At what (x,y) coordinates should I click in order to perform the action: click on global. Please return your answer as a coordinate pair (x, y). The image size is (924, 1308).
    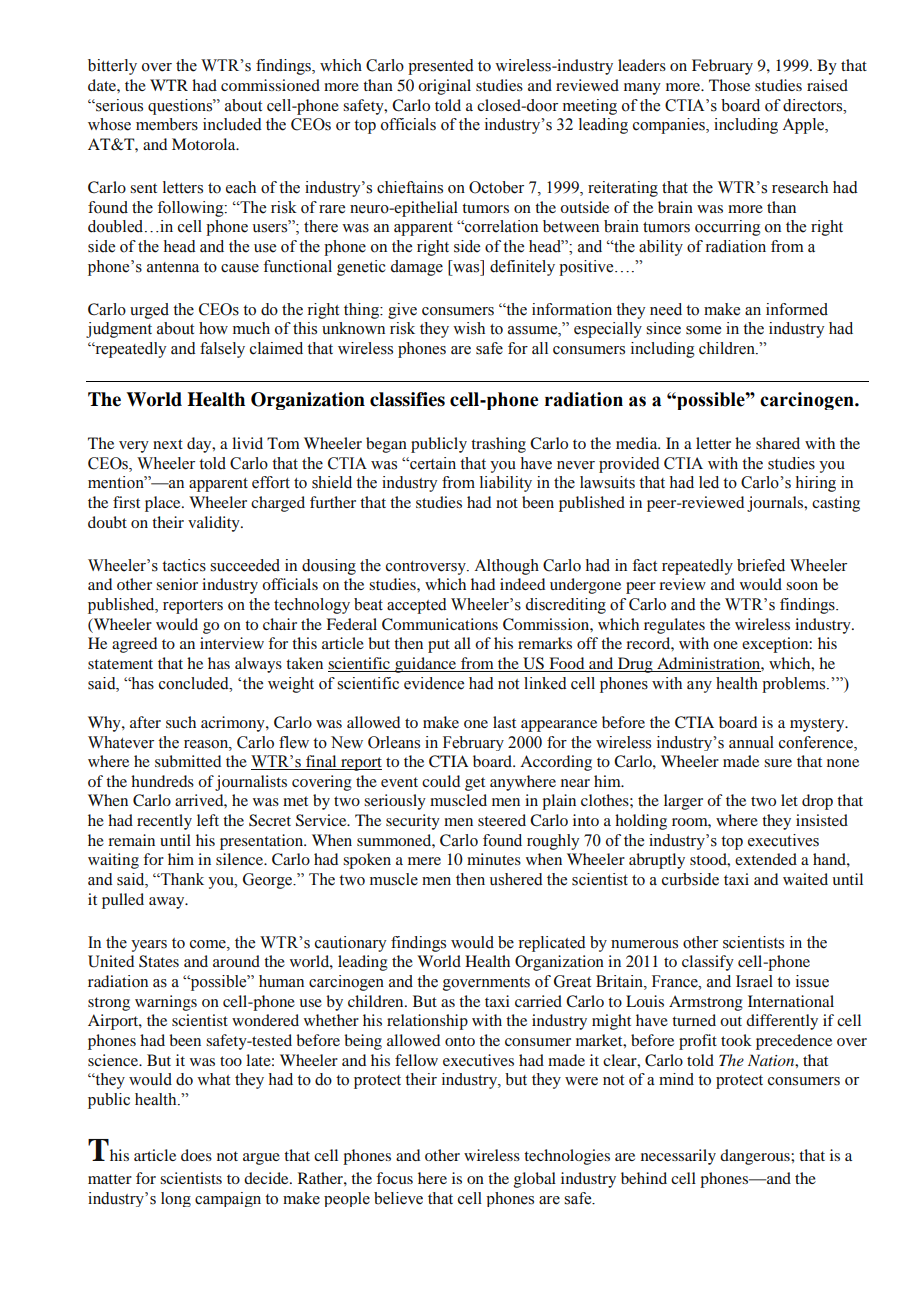
    Looking at the image, I should click on (535, 1180).
